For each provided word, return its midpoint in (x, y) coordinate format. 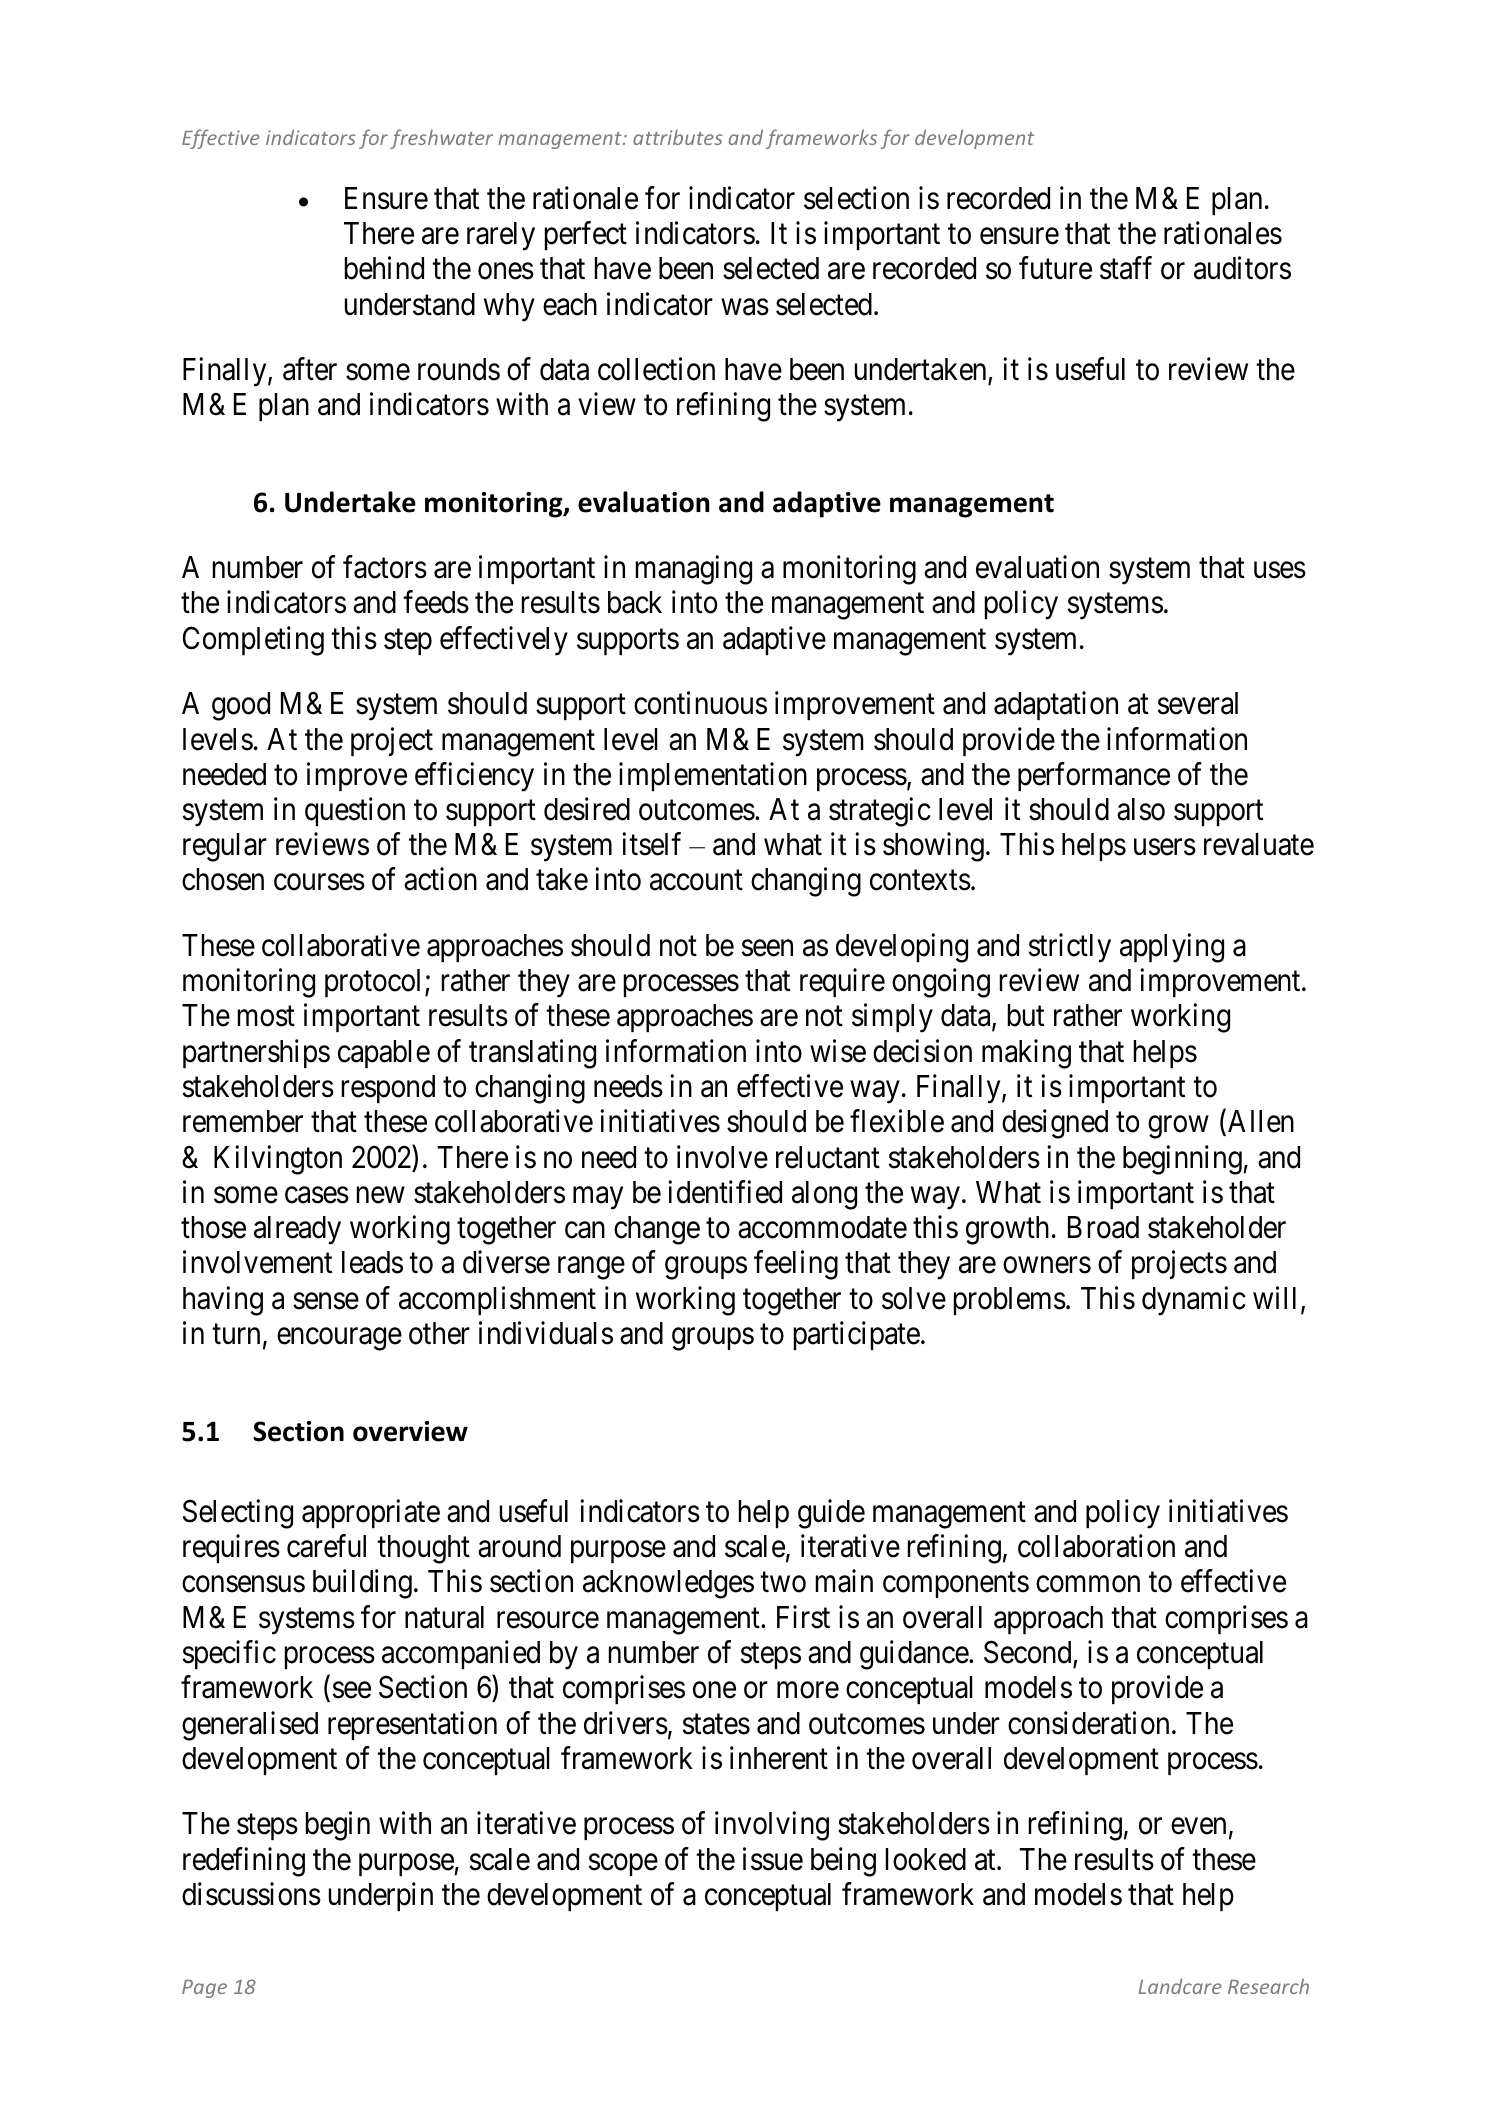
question (355, 811)
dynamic (1194, 1301)
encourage (339, 1339)
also (1141, 809)
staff (1126, 268)
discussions (251, 1894)
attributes (678, 137)
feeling (796, 1265)
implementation (713, 776)
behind (384, 268)
